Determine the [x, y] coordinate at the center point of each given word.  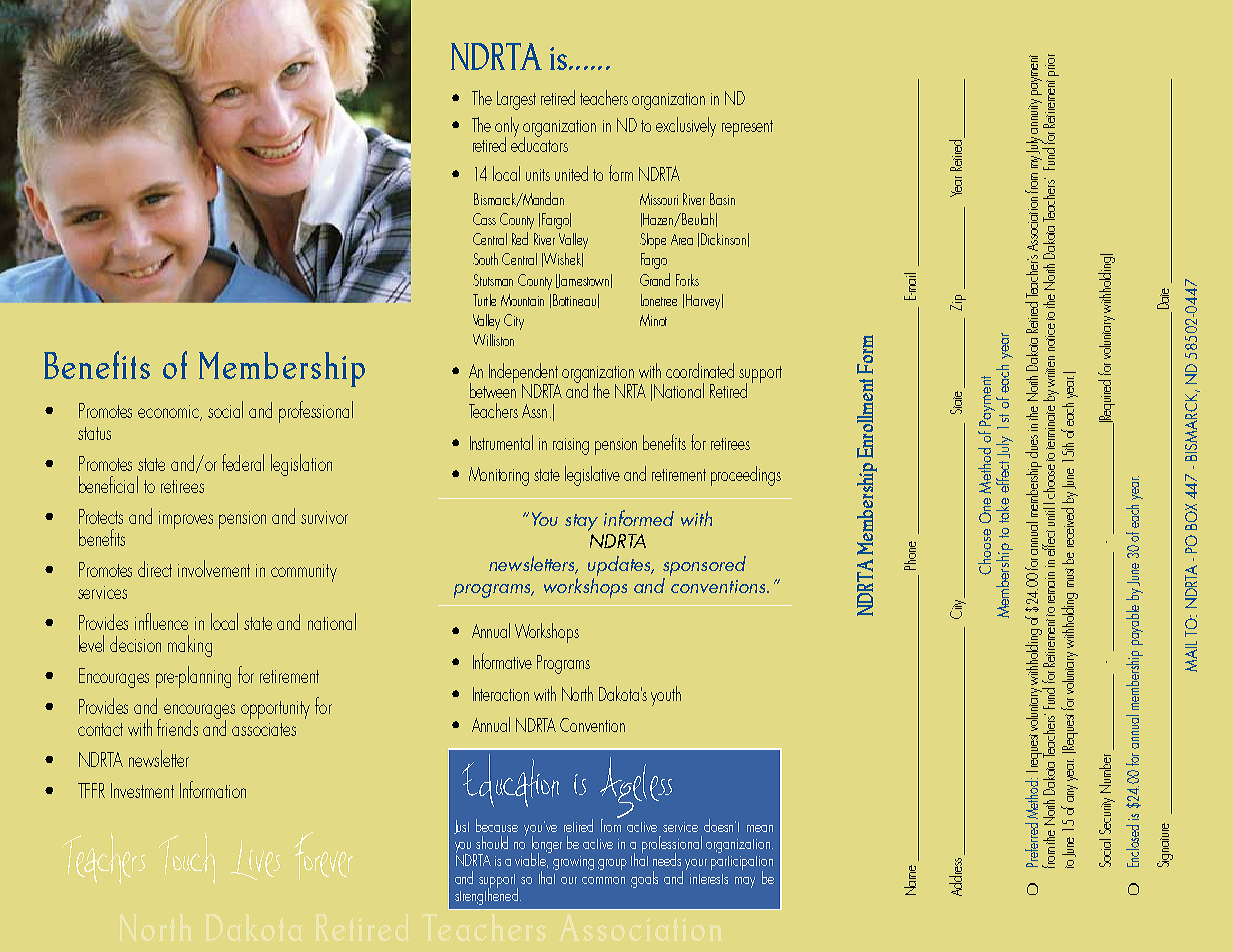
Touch [187, 858]
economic [169, 413]
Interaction [501, 694]
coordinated [700, 370]
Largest [516, 100]
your [696, 864]
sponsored [704, 566]
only [507, 128]
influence [161, 621]
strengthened [486, 895]
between [493, 389]
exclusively [686, 127]
